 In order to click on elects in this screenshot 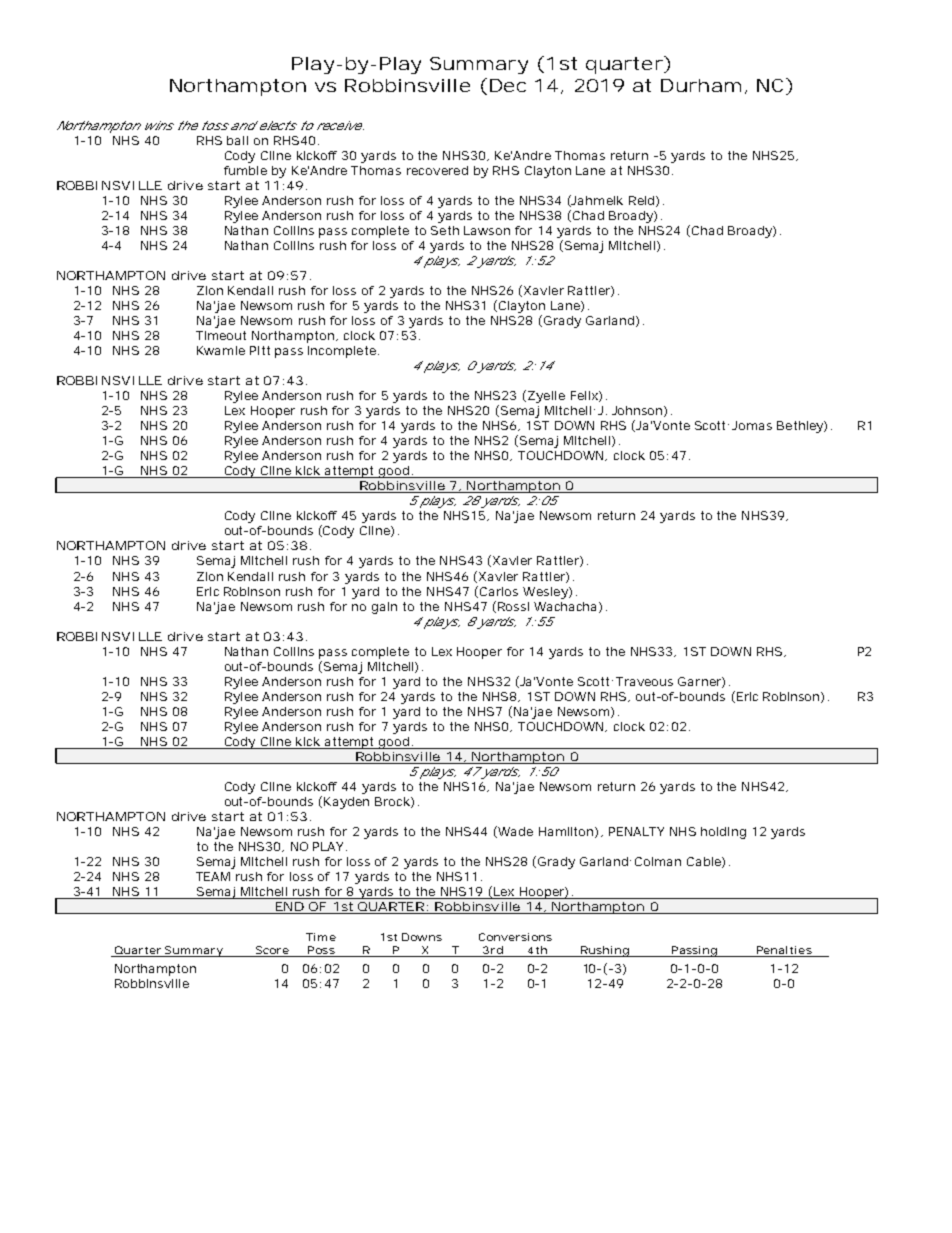, I will do `click(276, 125)`.
